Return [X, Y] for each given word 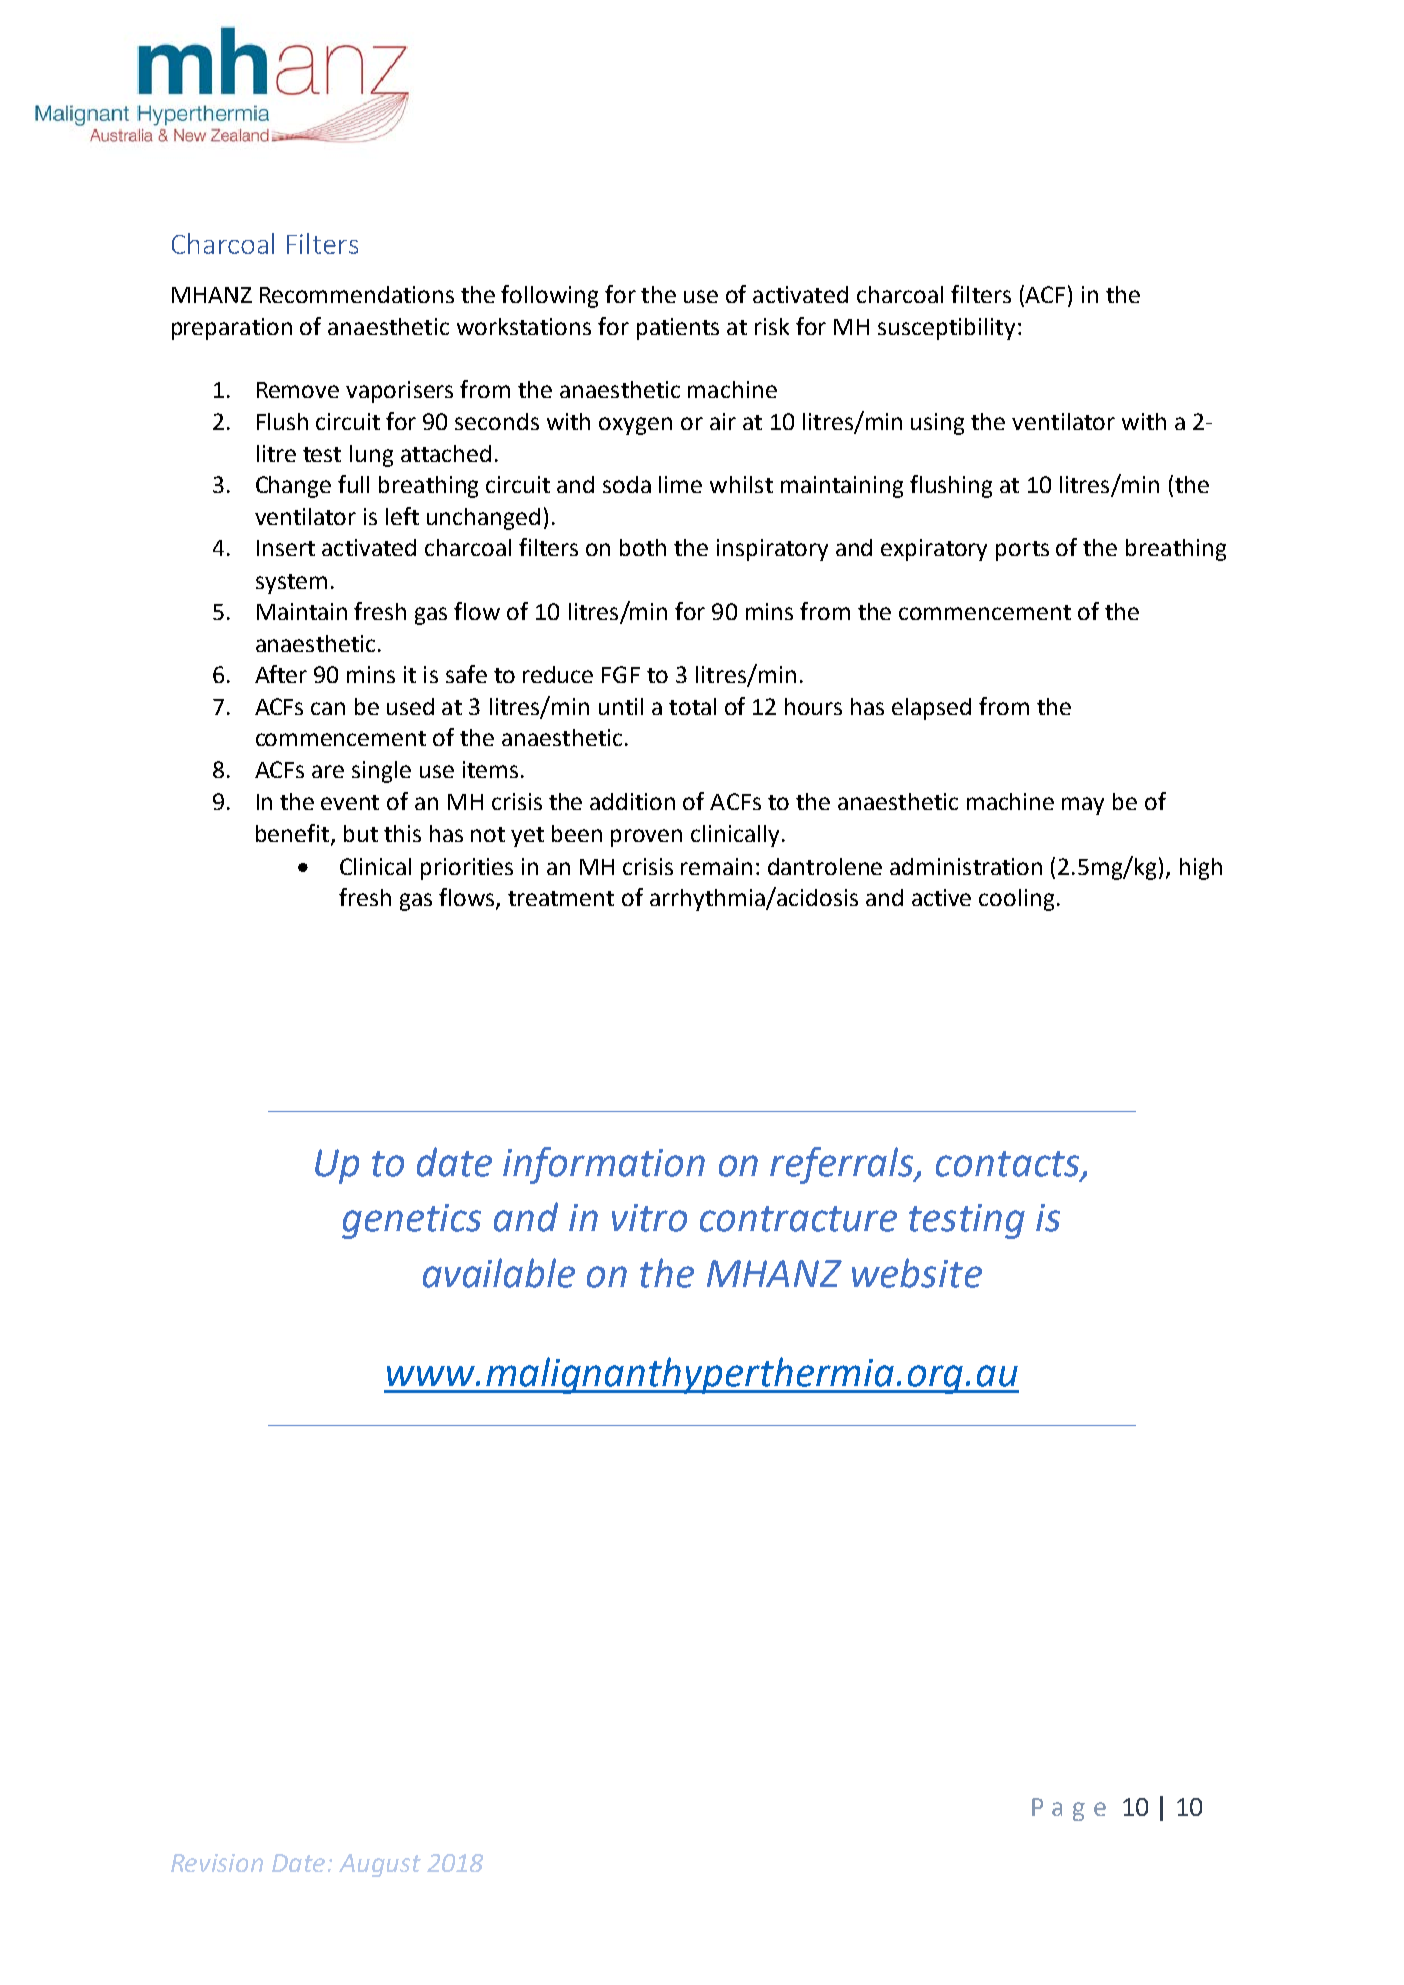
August [380, 1865]
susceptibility [946, 329]
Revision [217, 1863]
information [604, 1165]
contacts [1009, 1165]
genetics [411, 1221]
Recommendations [357, 294]
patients [678, 329]
